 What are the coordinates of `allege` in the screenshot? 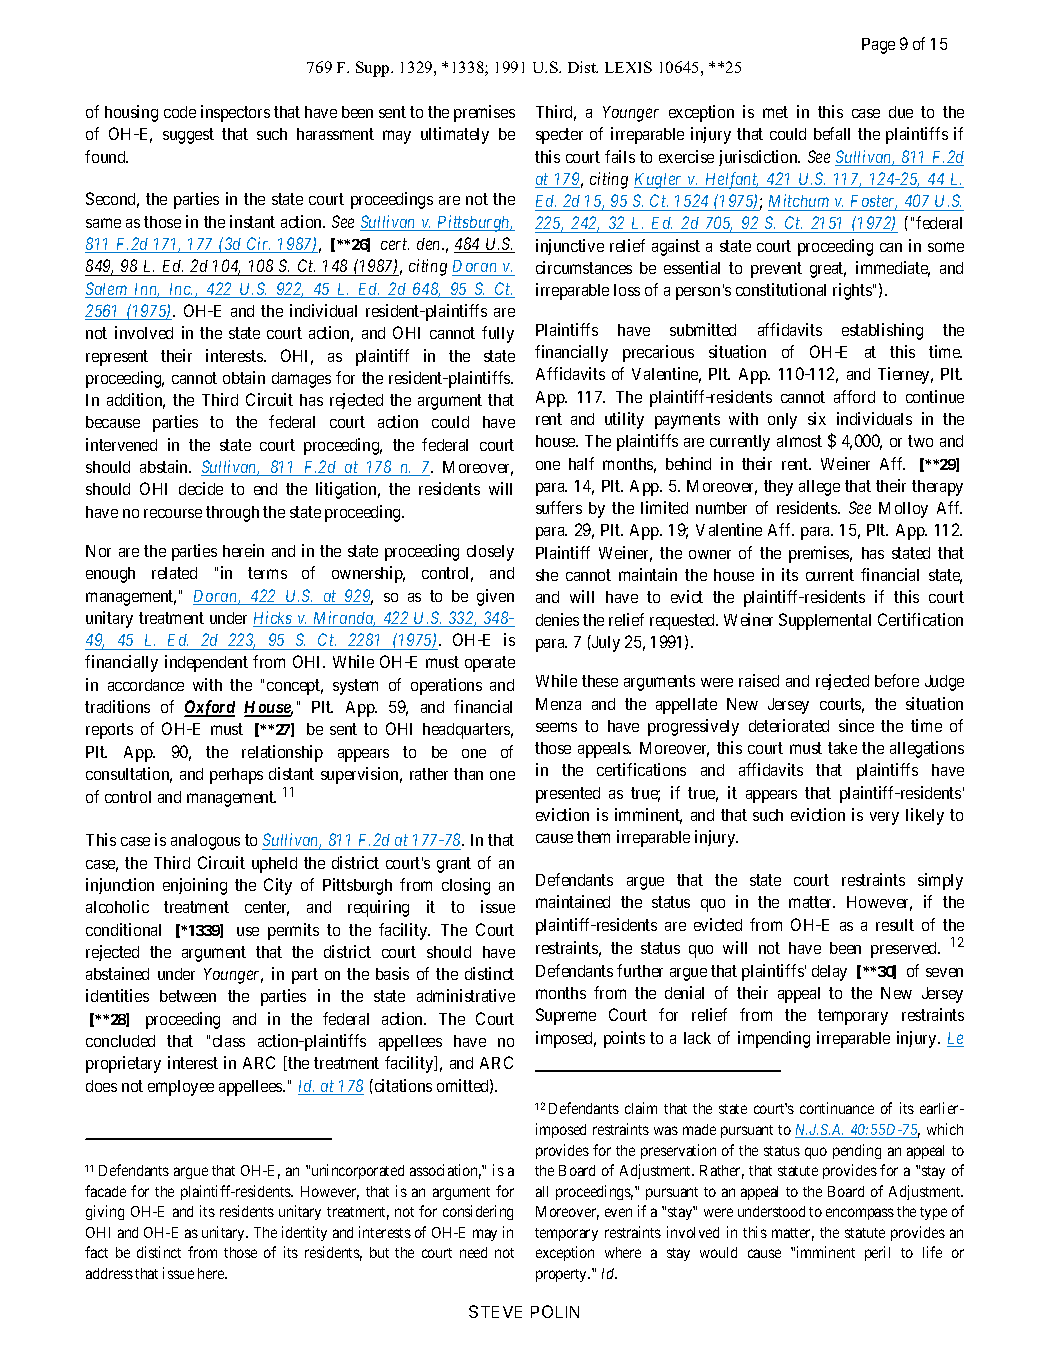 It's located at (819, 488).
